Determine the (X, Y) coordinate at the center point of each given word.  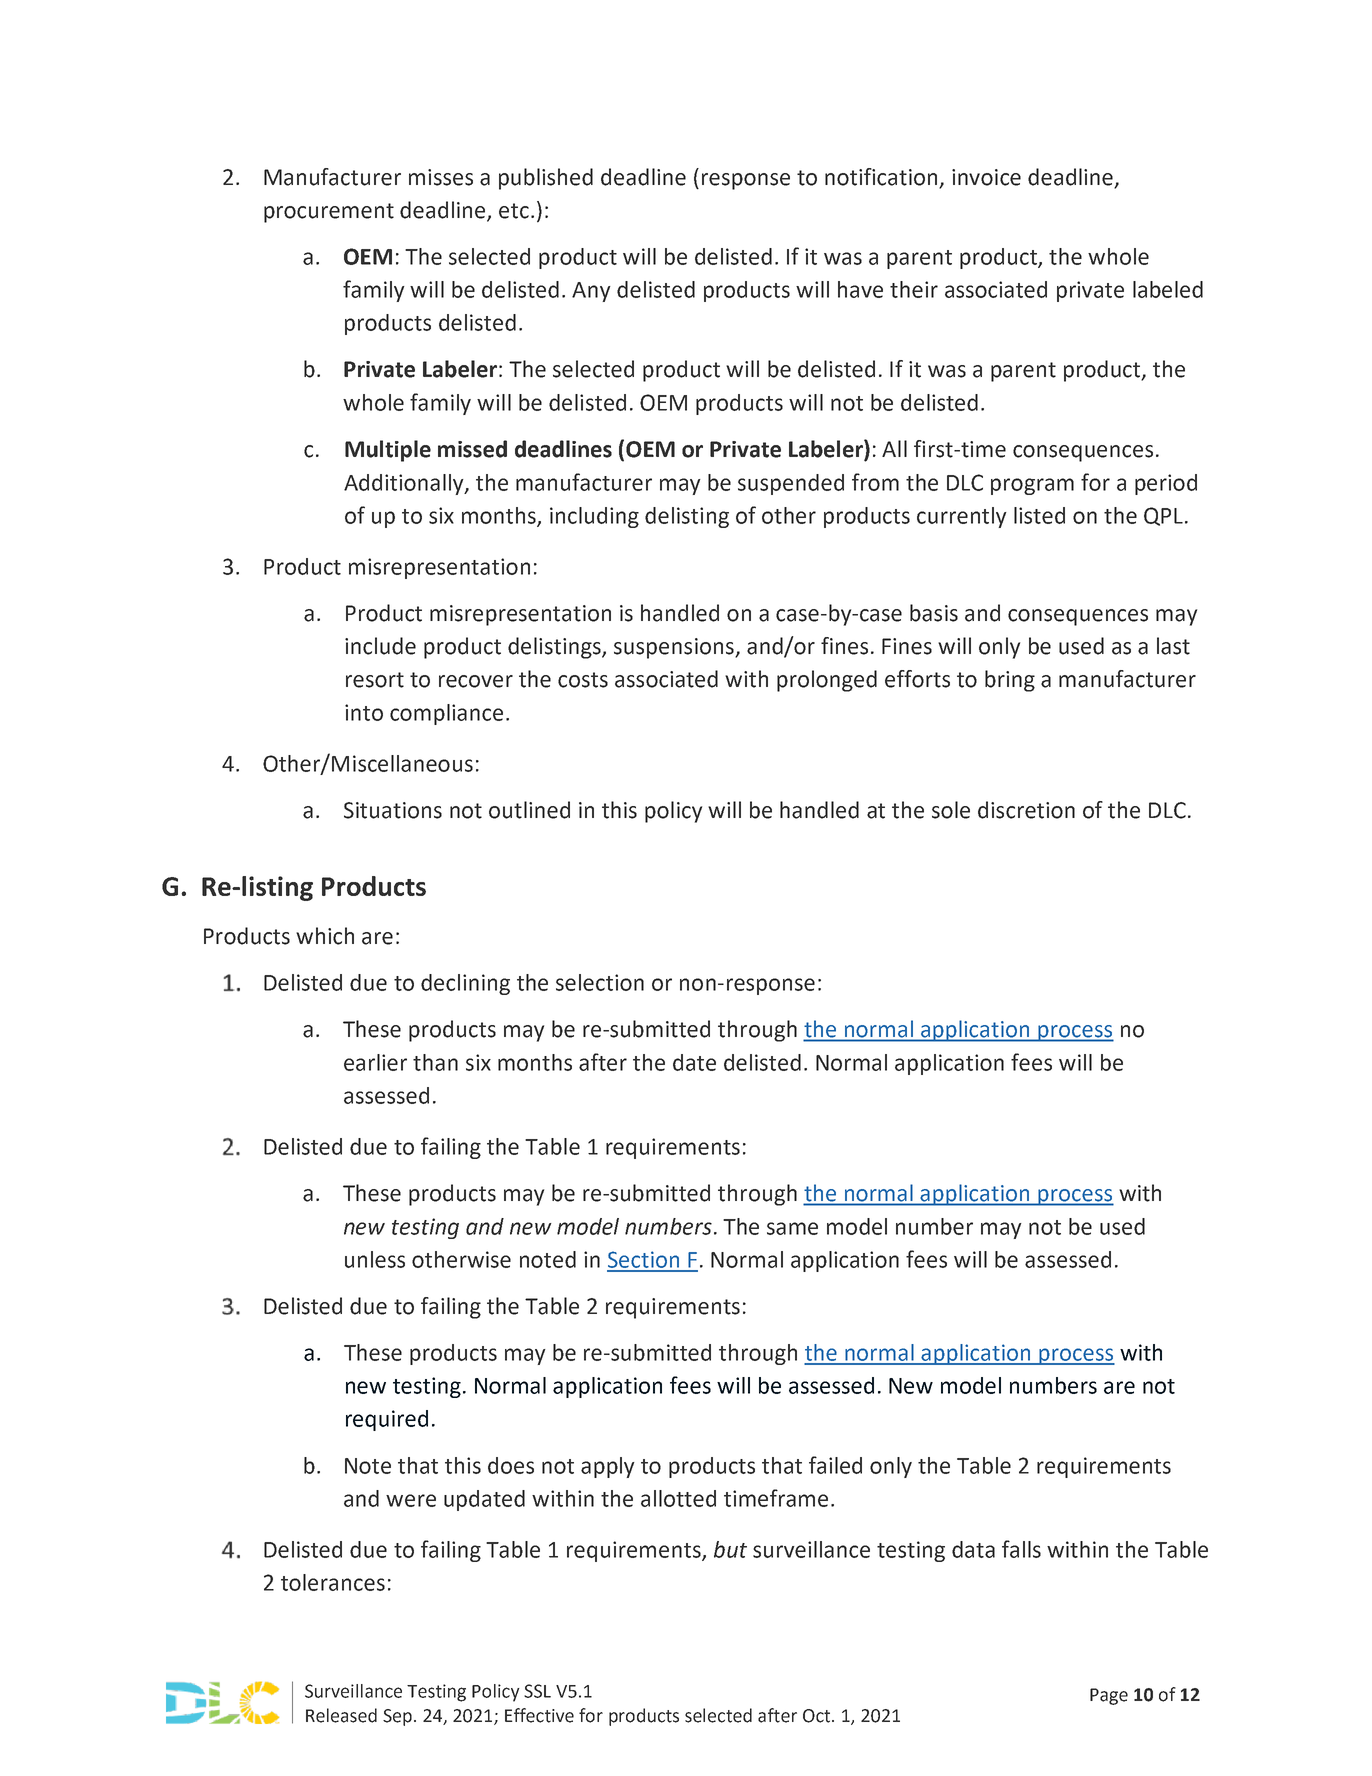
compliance (446, 714)
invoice (986, 177)
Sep (397, 1717)
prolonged (827, 681)
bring (1010, 681)
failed (835, 1465)
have (860, 289)
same (792, 1228)
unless (375, 1259)
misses (441, 177)
